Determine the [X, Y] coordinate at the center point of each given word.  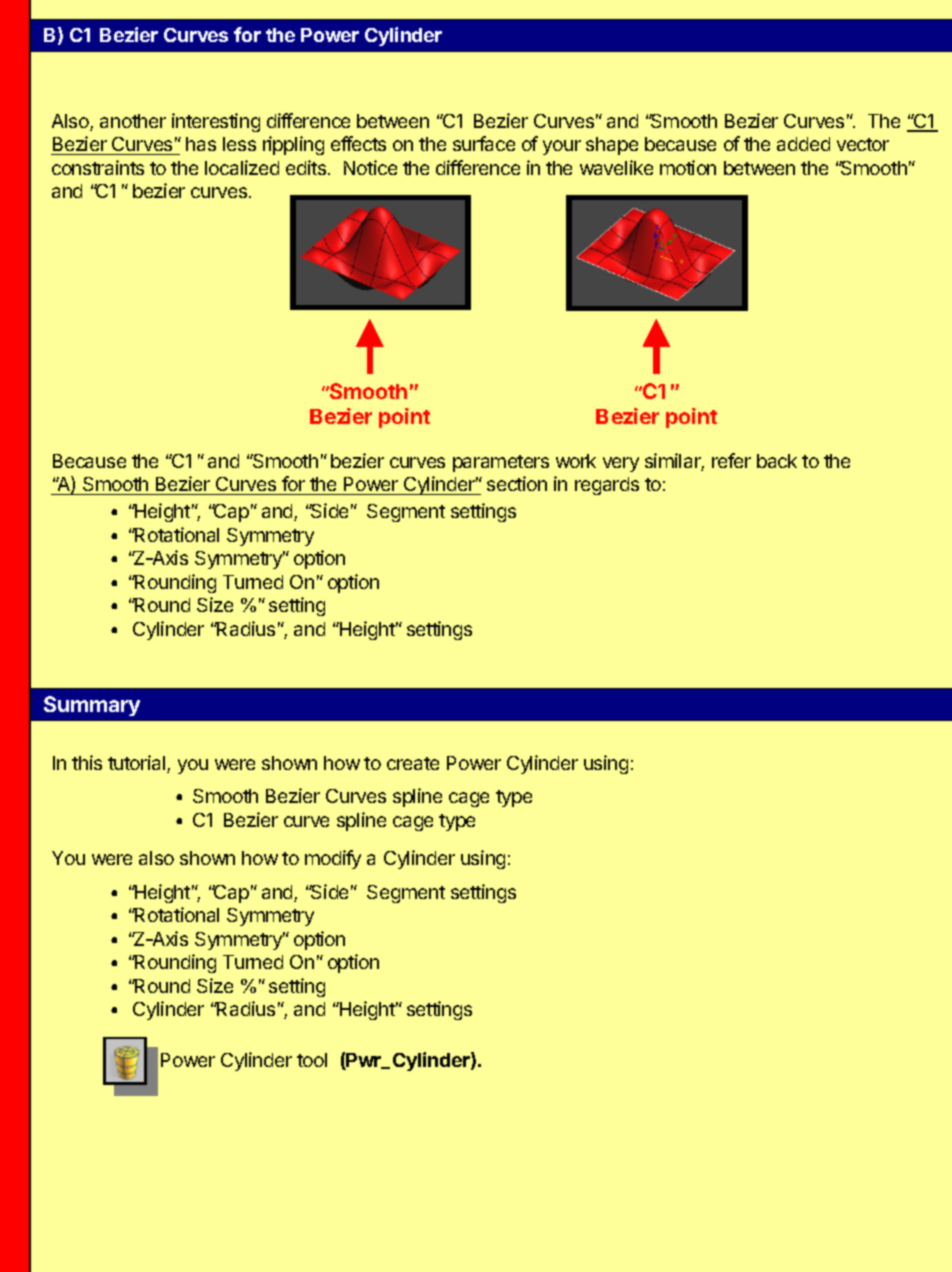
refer [731, 460]
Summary [92, 706]
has [201, 144]
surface [484, 143]
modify [333, 859]
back [777, 461]
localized [242, 167]
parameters [501, 463]
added [803, 144]
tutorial [138, 764]
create [413, 763]
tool [312, 1060]
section [517, 483]
